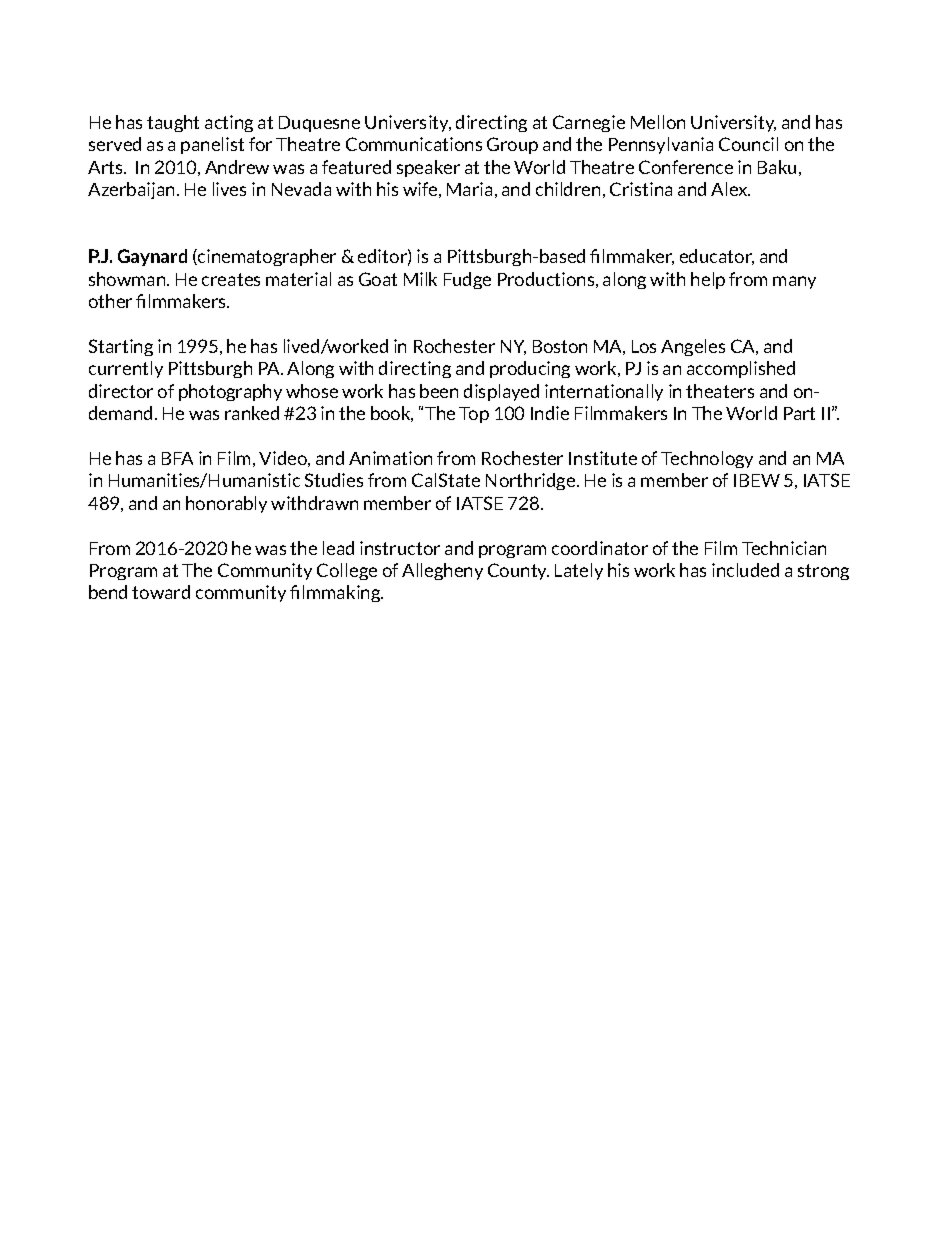 The image size is (952, 1233). Describe the element at coordinates (212, 145) in the screenshot. I see `panelist` at that location.
